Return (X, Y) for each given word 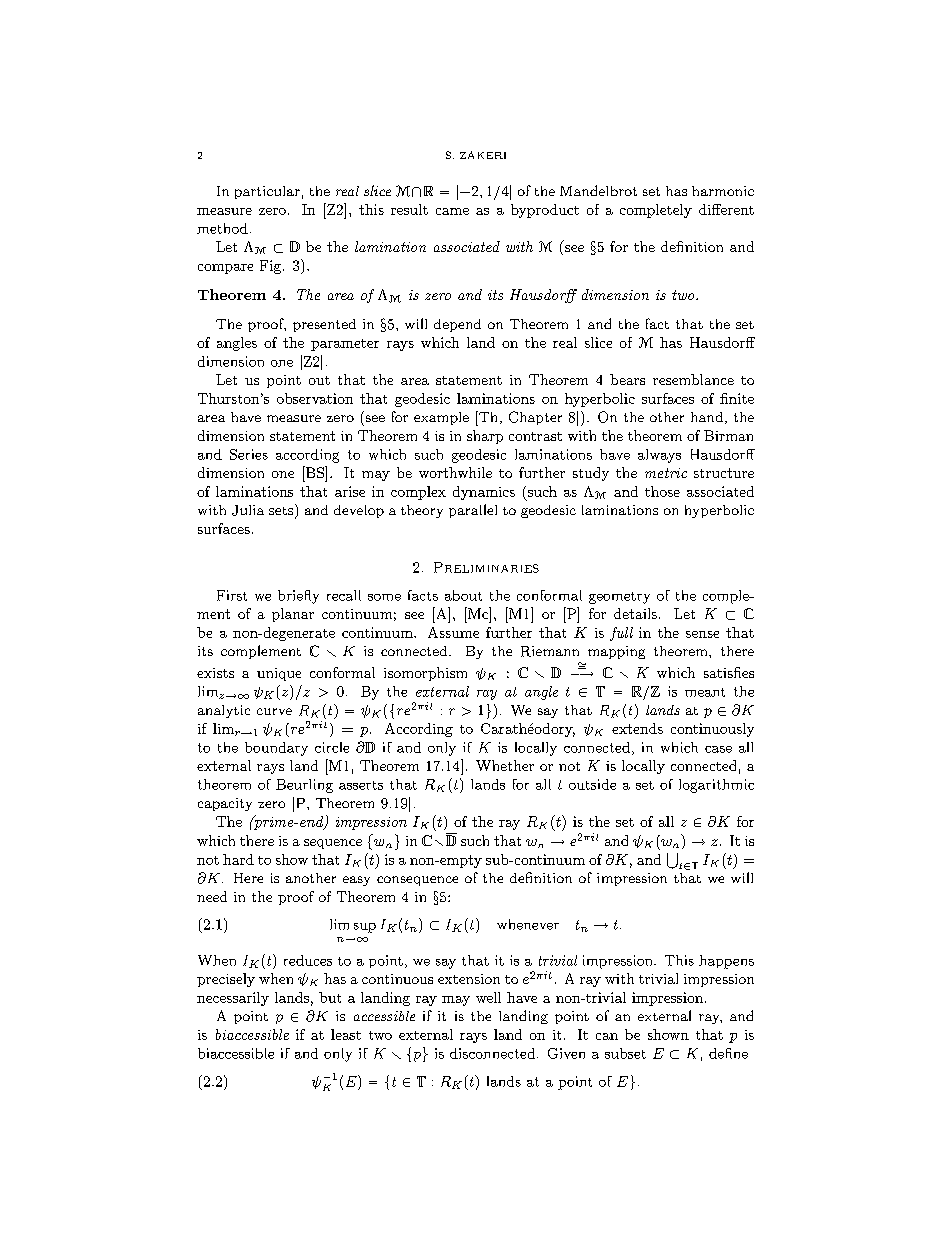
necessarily (233, 999)
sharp (485, 437)
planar (293, 615)
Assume (453, 632)
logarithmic (716, 786)
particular (267, 192)
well (488, 997)
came (452, 211)
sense (702, 634)
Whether (505, 765)
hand (708, 418)
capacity (225, 804)
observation (315, 398)
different (726, 209)
